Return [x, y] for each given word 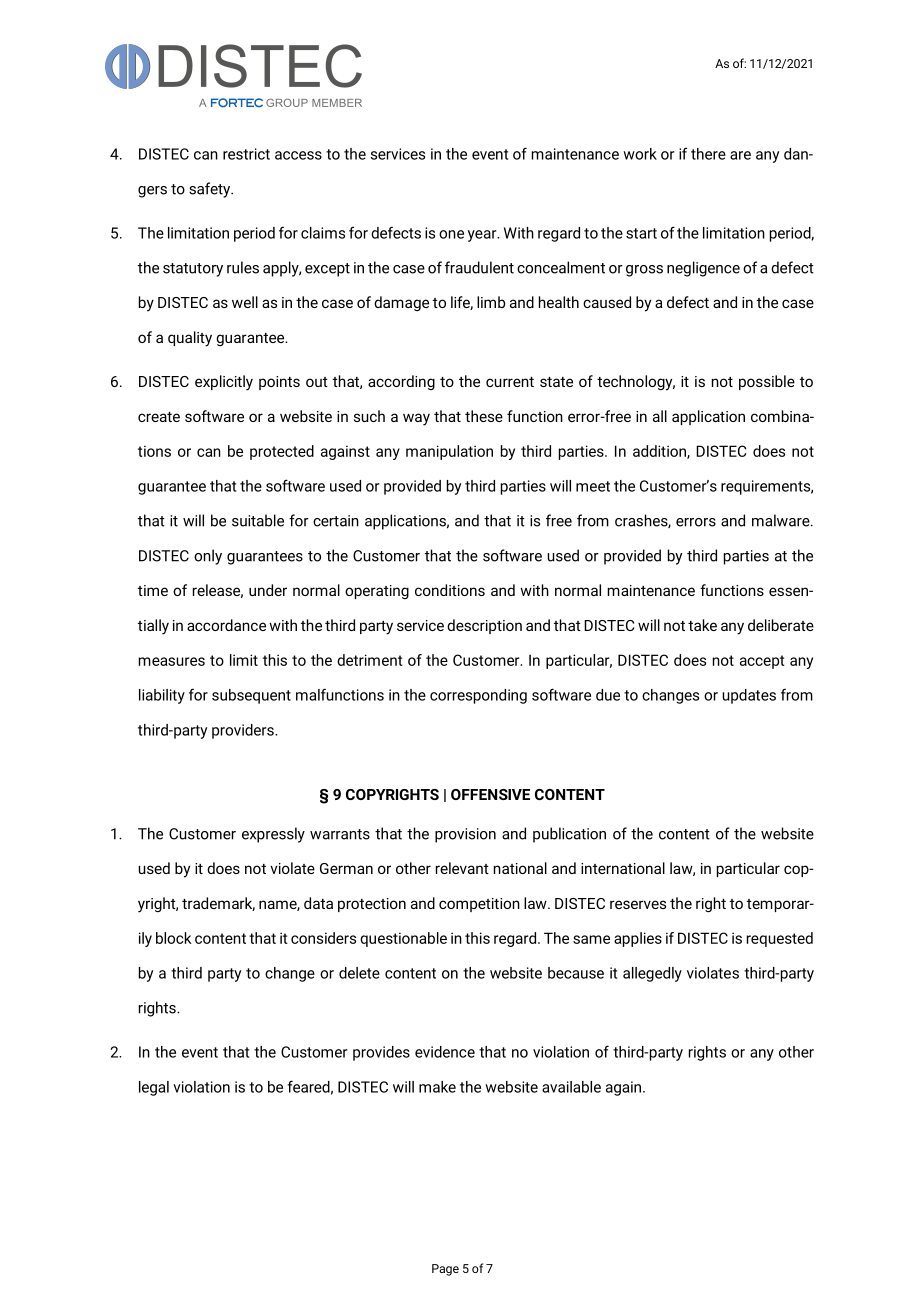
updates [749, 696]
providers [244, 731]
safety [211, 190]
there [708, 154]
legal [154, 1088]
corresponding [478, 696]
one [451, 234]
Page [445, 1270]
